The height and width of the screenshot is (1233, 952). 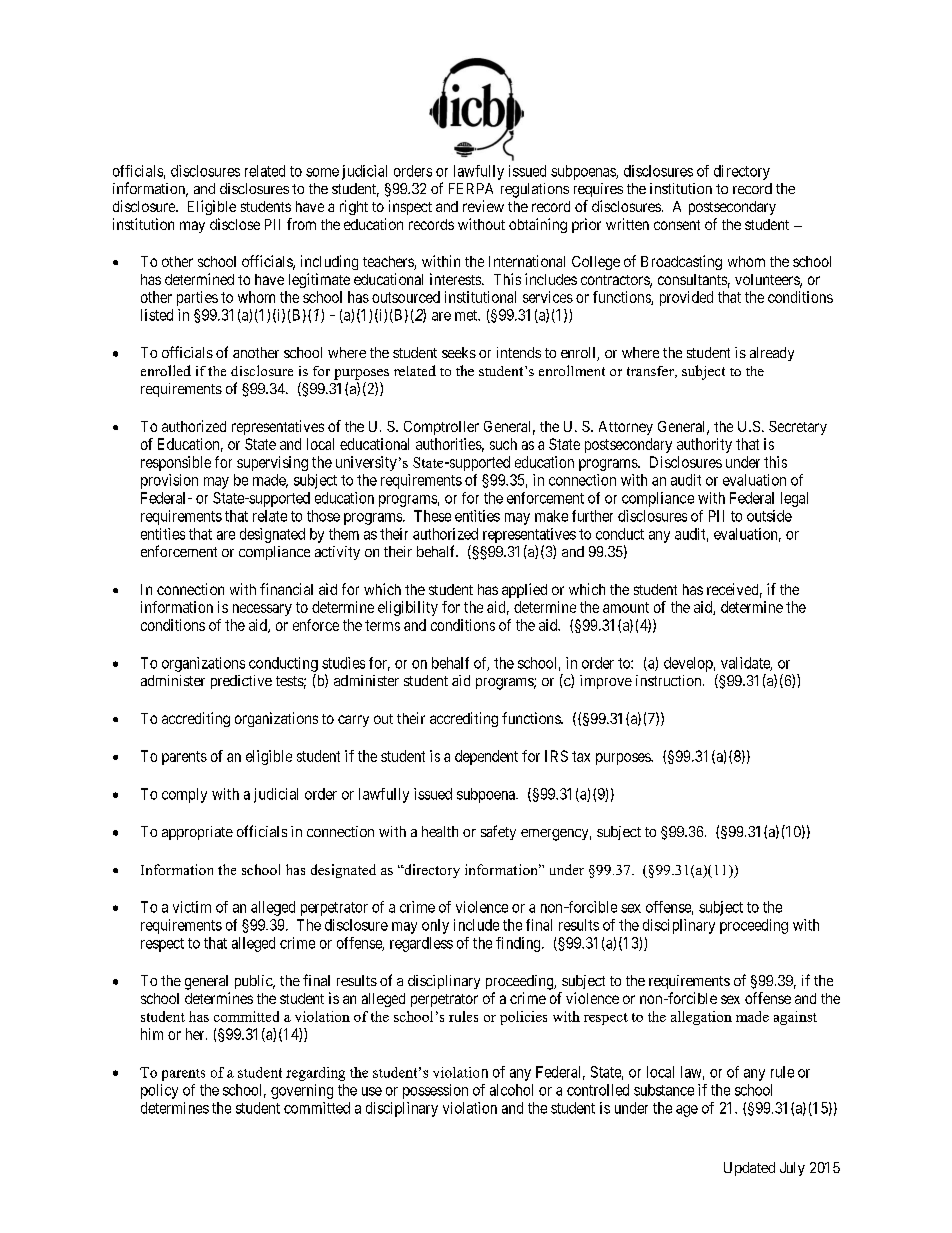 I want to click on possession, so click(x=435, y=1091).
